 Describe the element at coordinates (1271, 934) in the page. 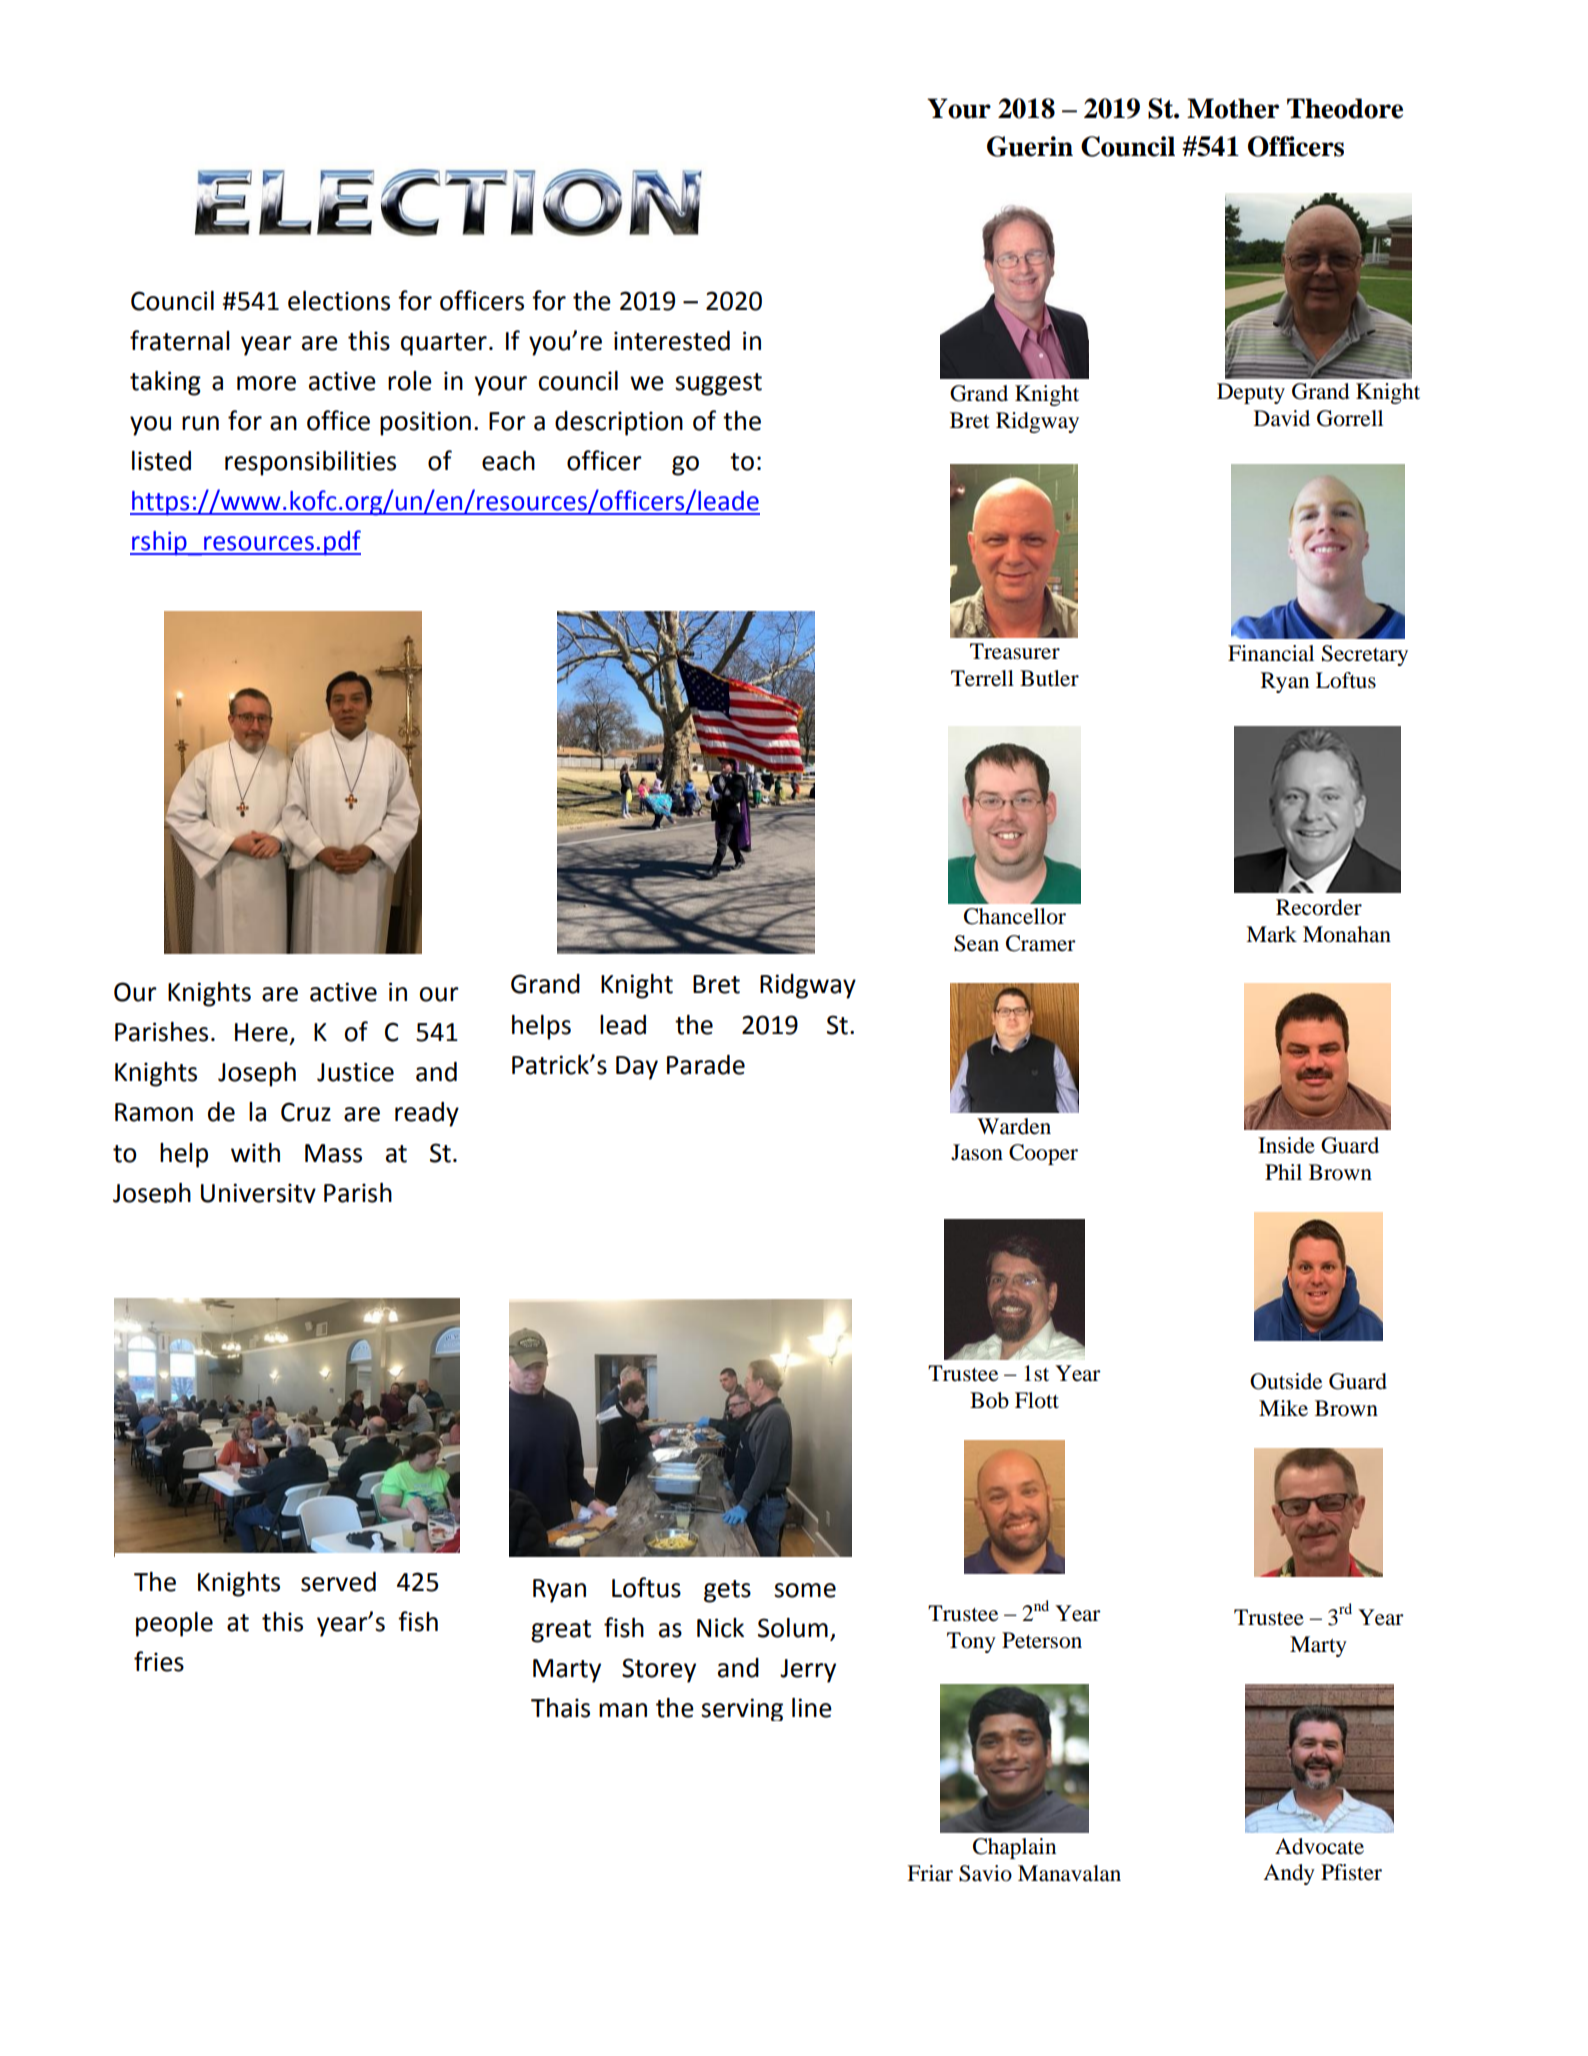

I see `Mark` at that location.
